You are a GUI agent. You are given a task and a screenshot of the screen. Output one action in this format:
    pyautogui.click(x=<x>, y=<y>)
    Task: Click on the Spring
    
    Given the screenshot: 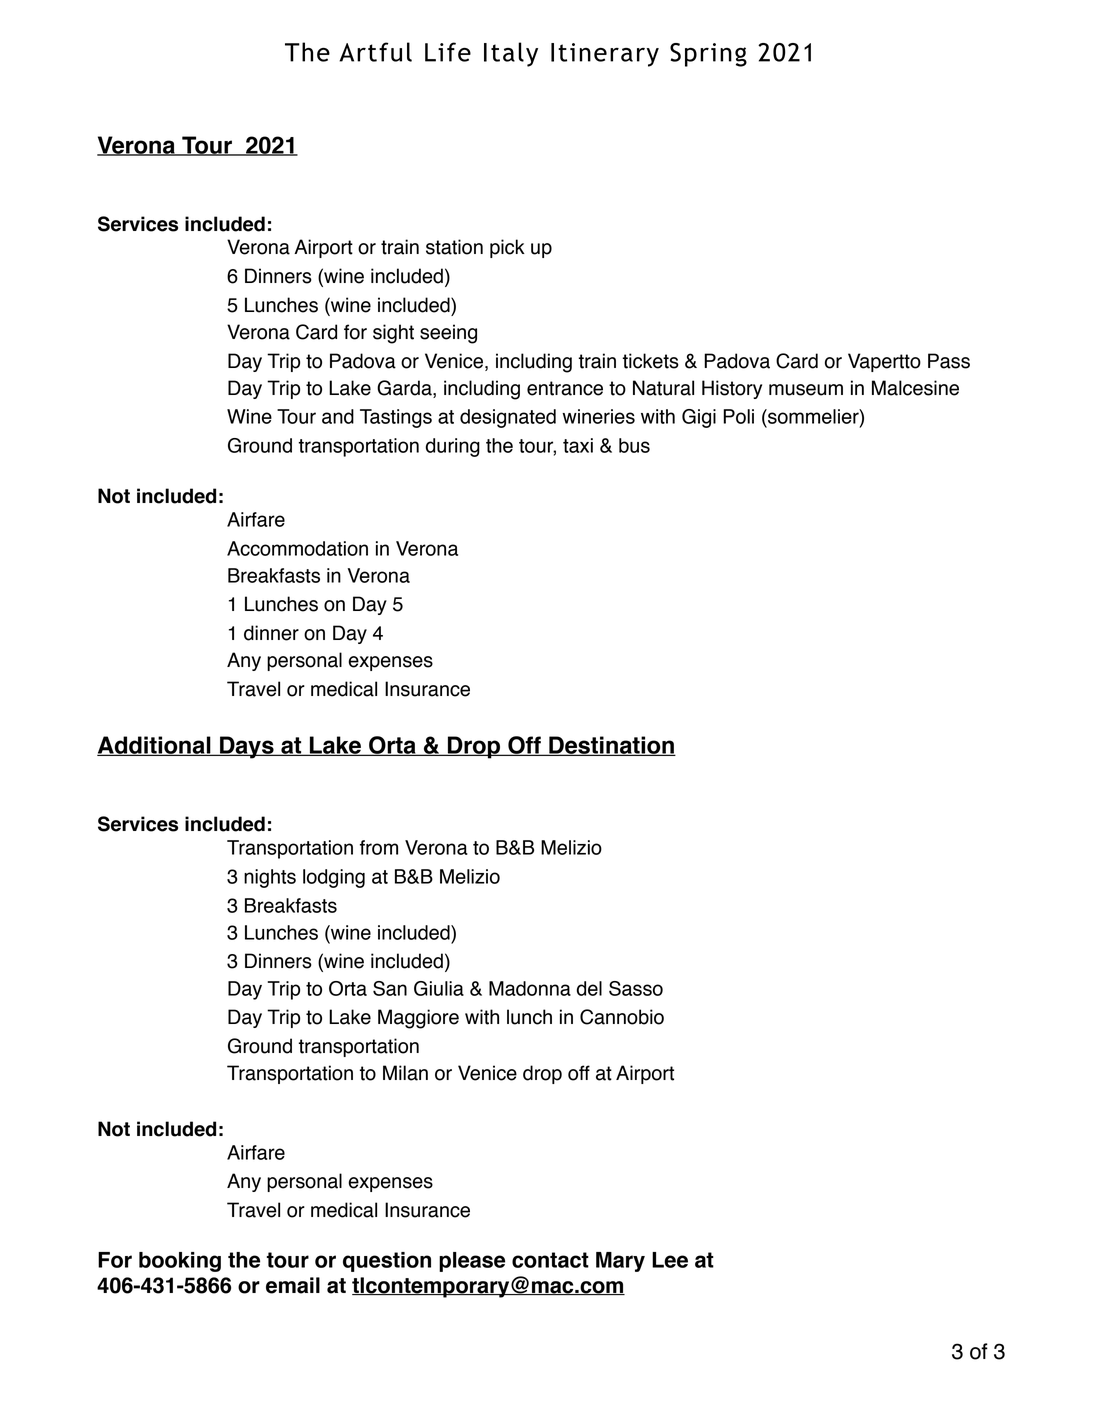 What is the action you would take?
    pyautogui.click(x=708, y=55)
